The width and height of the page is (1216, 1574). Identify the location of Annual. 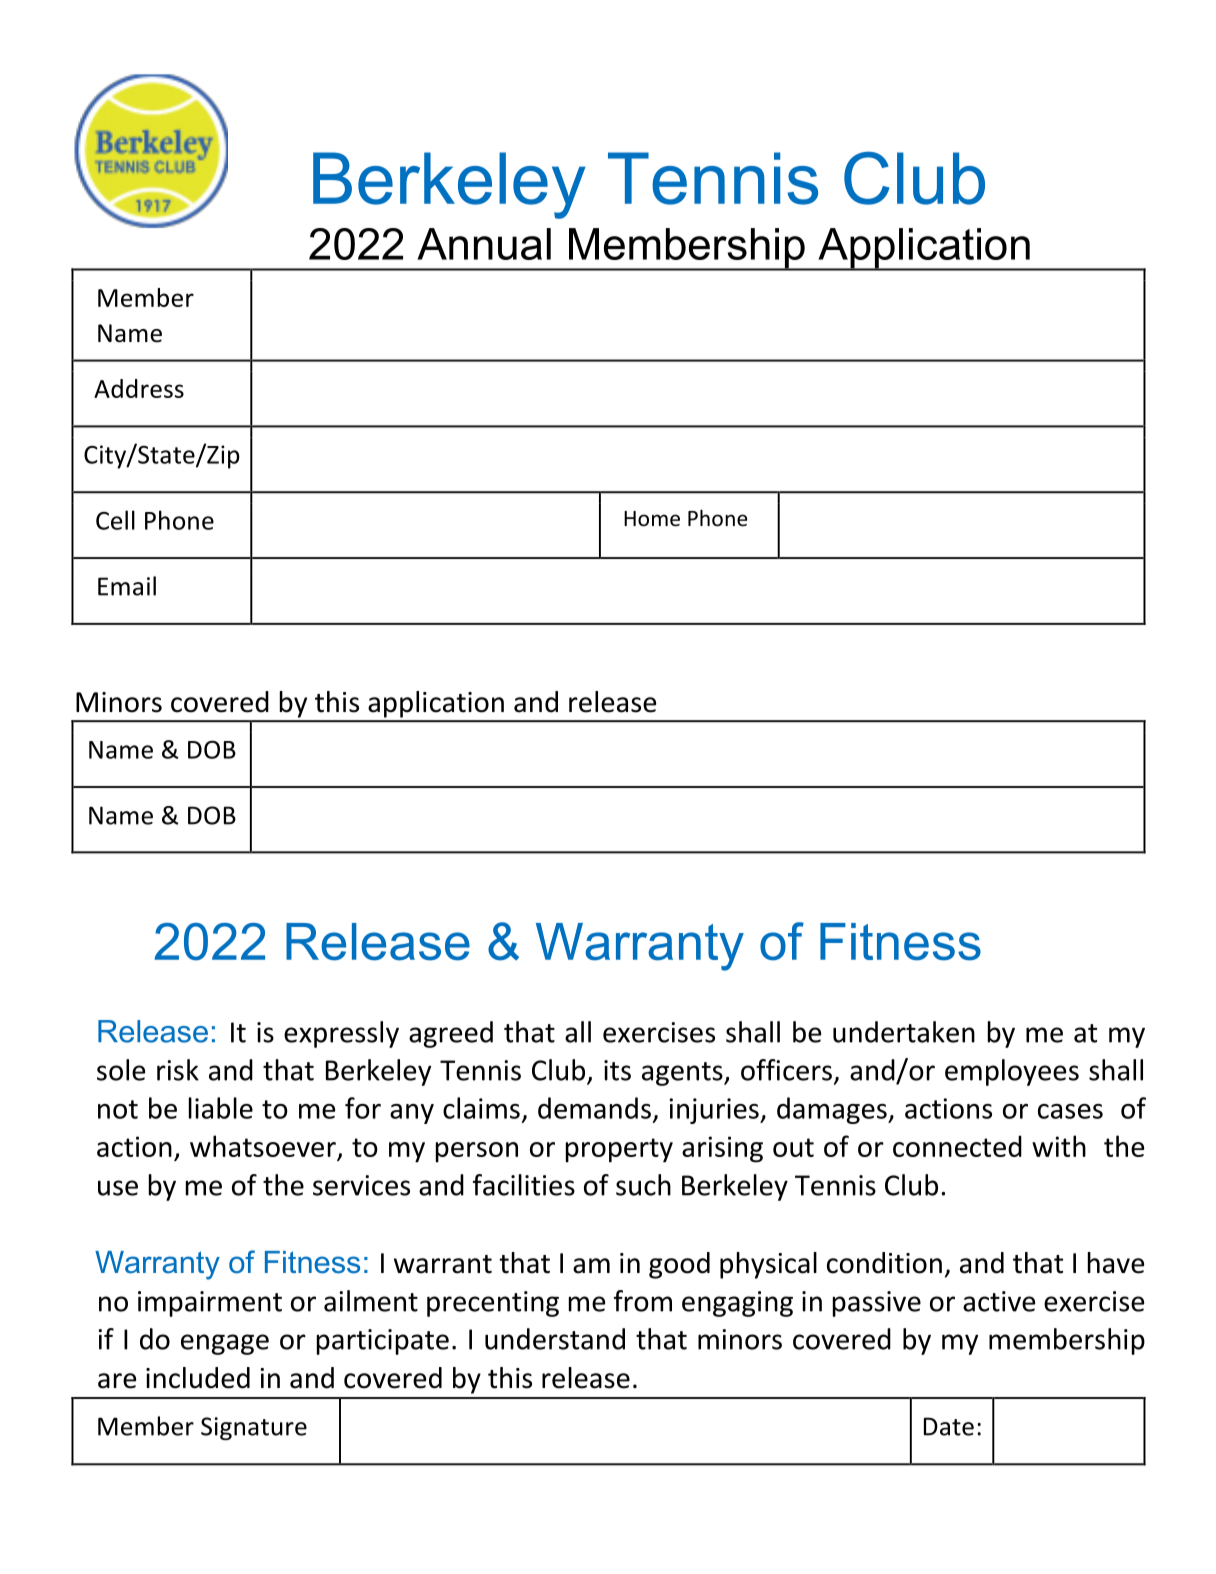
(484, 244).
